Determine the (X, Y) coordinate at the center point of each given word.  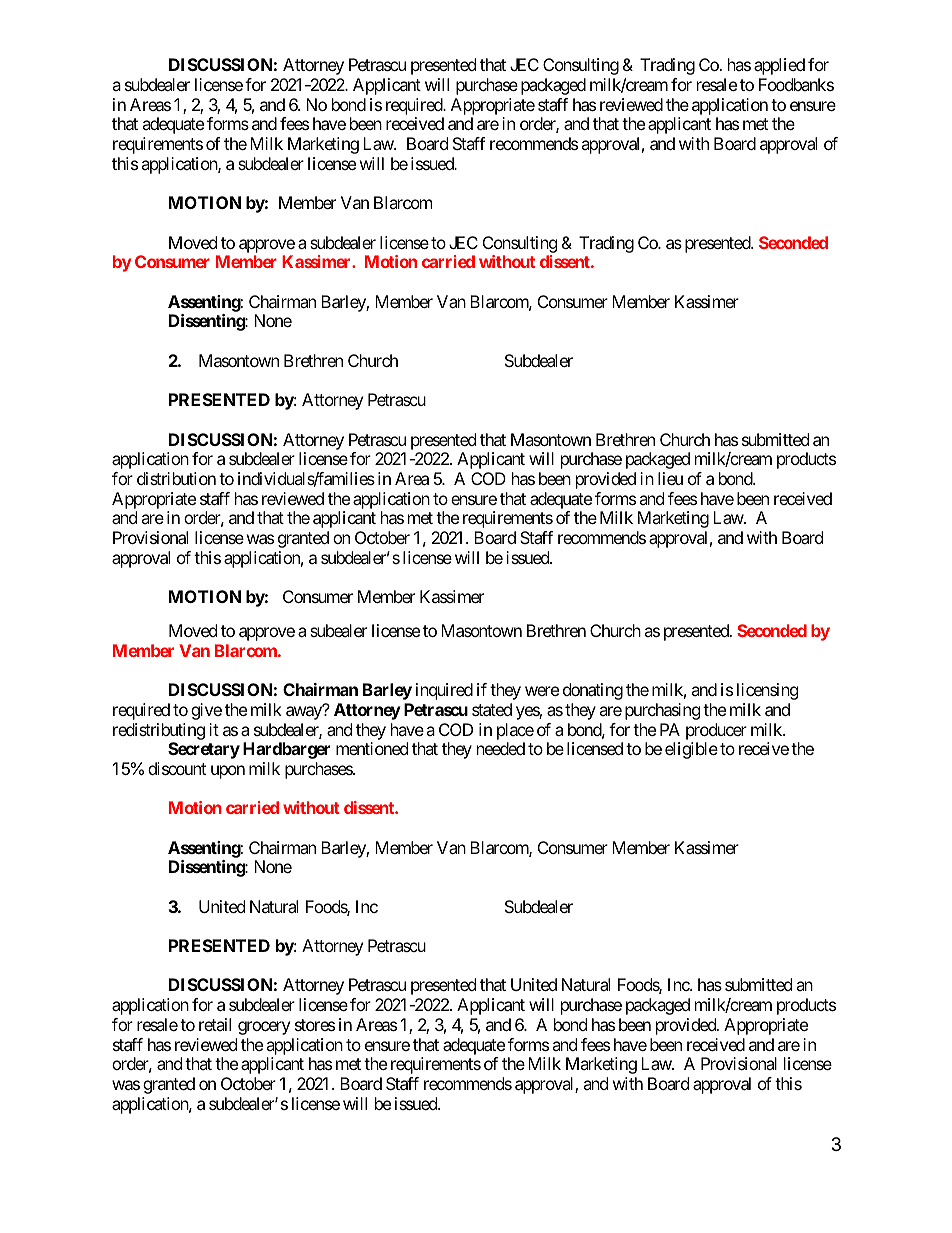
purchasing (663, 711)
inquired (444, 691)
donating (593, 691)
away (305, 713)
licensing (768, 691)
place (515, 731)
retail (215, 1024)
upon (228, 772)
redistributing (159, 731)
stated (492, 709)
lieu (670, 478)
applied (779, 66)
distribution (176, 478)
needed (501, 748)
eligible (691, 750)
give (206, 711)
